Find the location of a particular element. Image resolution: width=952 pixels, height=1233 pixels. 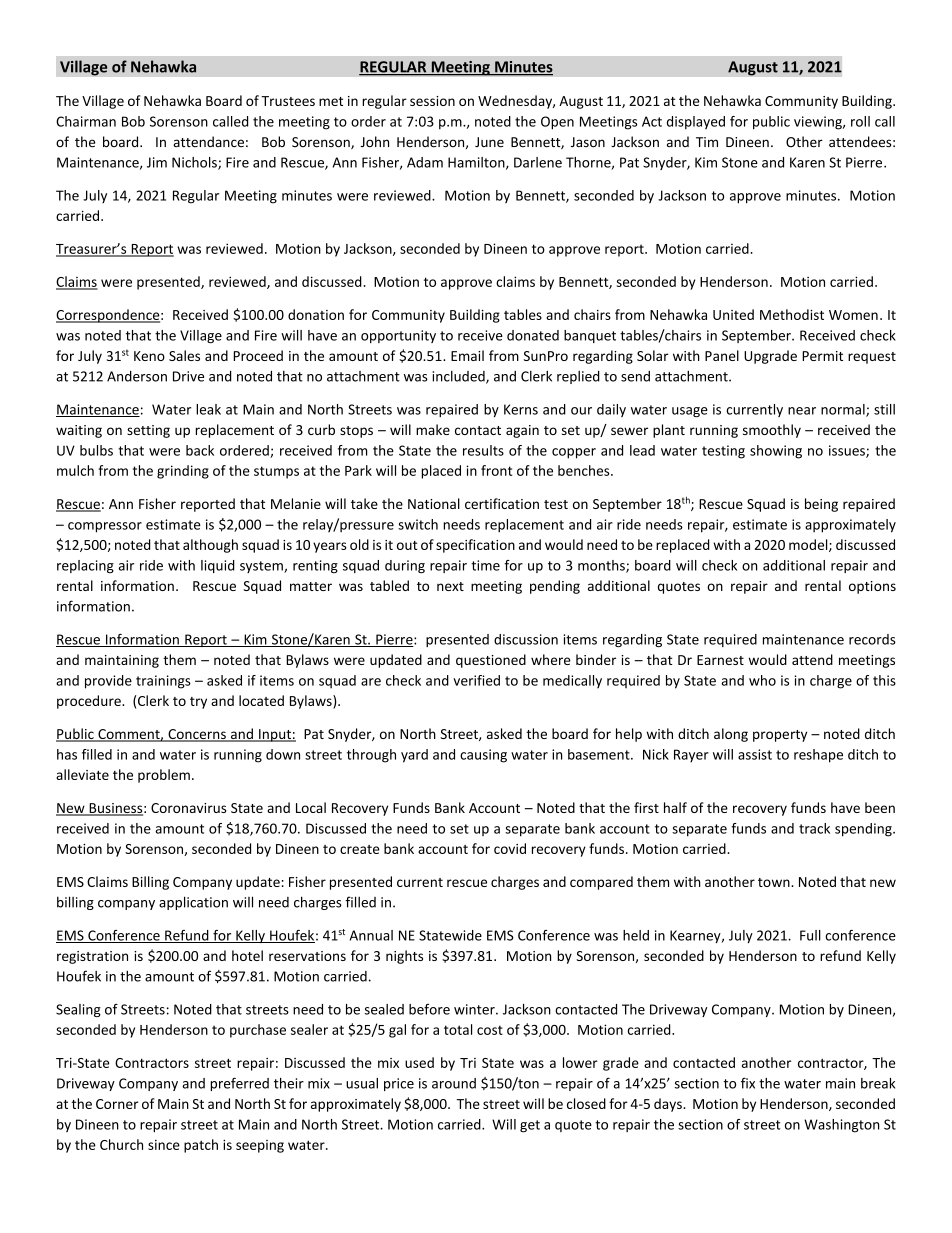

trainings is located at coordinates (163, 682).
